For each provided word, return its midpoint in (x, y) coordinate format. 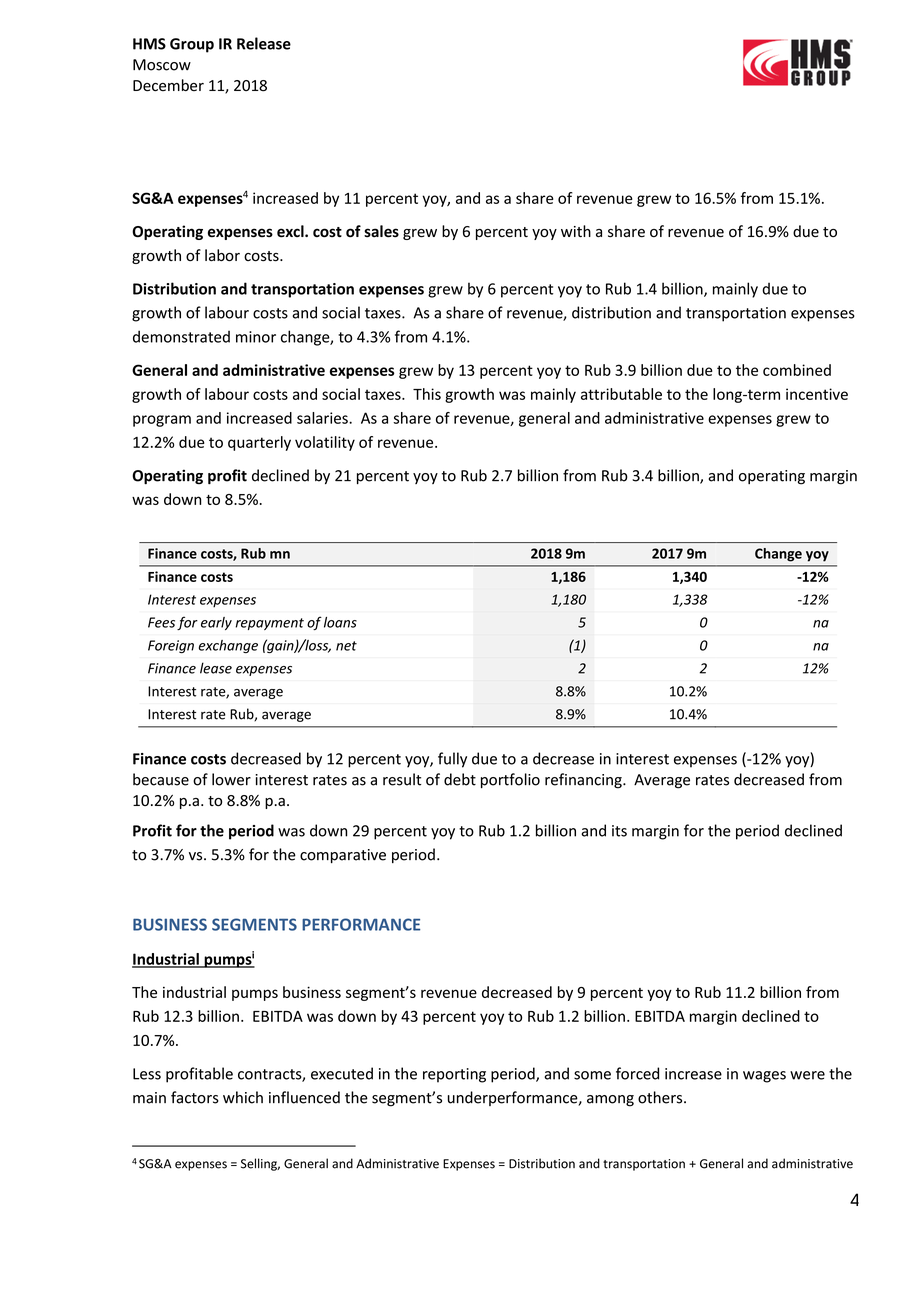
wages (764, 1077)
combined (797, 370)
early (216, 623)
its (619, 831)
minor (256, 337)
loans (340, 622)
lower (231, 779)
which (243, 1097)
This (427, 394)
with (576, 231)
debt (460, 779)
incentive (817, 394)
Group (192, 45)
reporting (454, 1075)
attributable (621, 394)
